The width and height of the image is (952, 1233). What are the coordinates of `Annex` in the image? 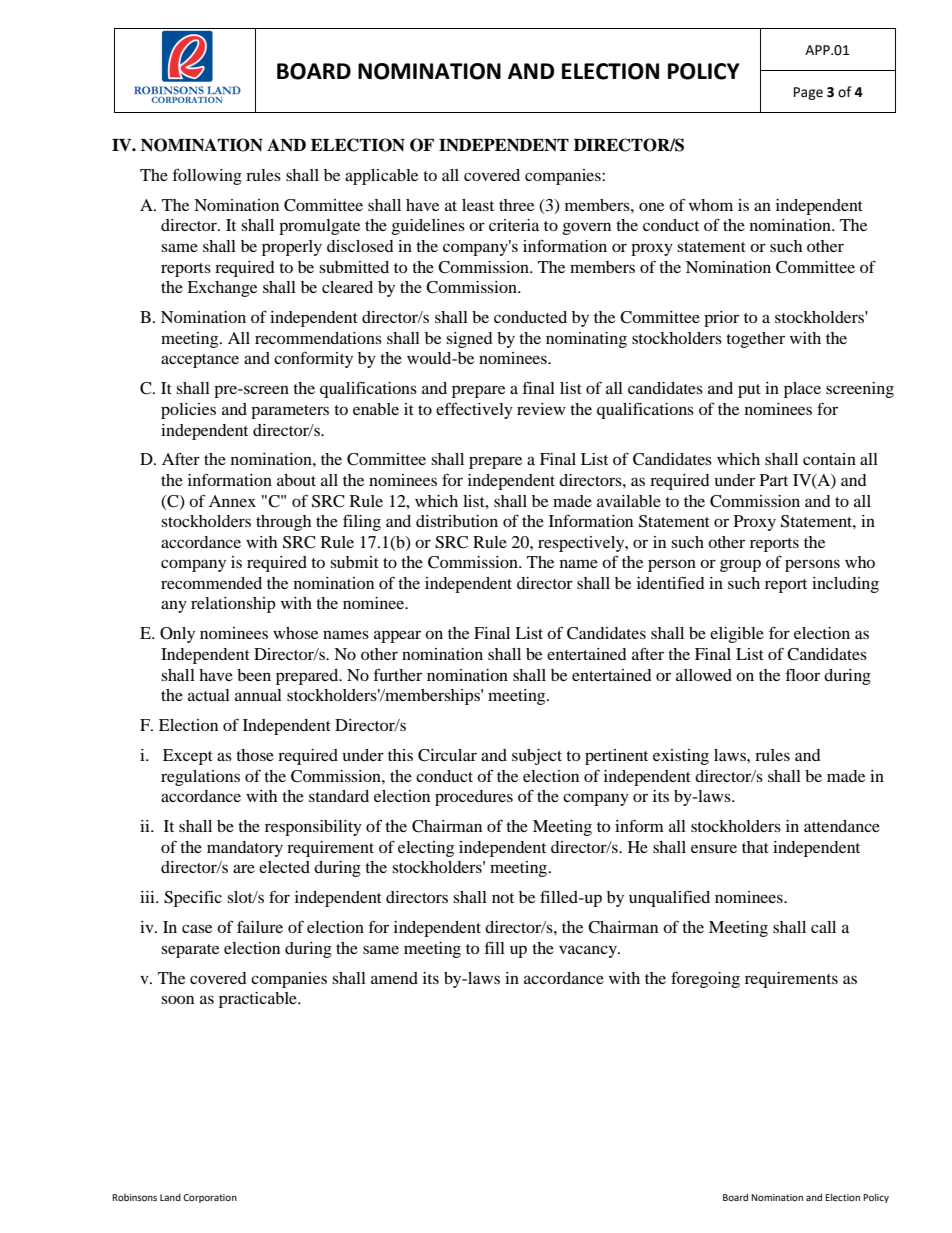 It's located at (232, 501).
